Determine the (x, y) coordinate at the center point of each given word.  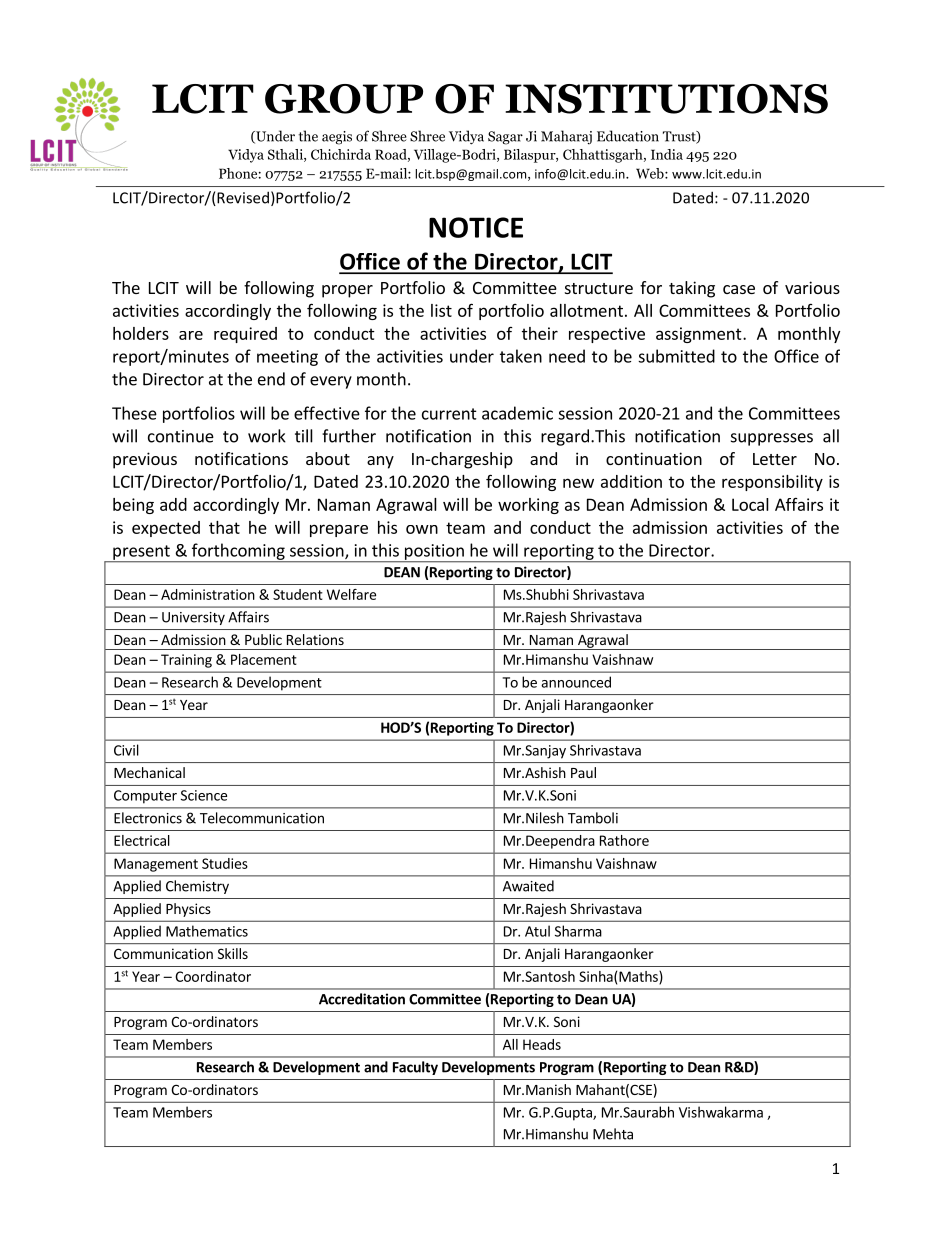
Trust (680, 137)
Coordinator (213, 976)
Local (750, 504)
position (434, 553)
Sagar (505, 138)
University (193, 618)
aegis (337, 138)
